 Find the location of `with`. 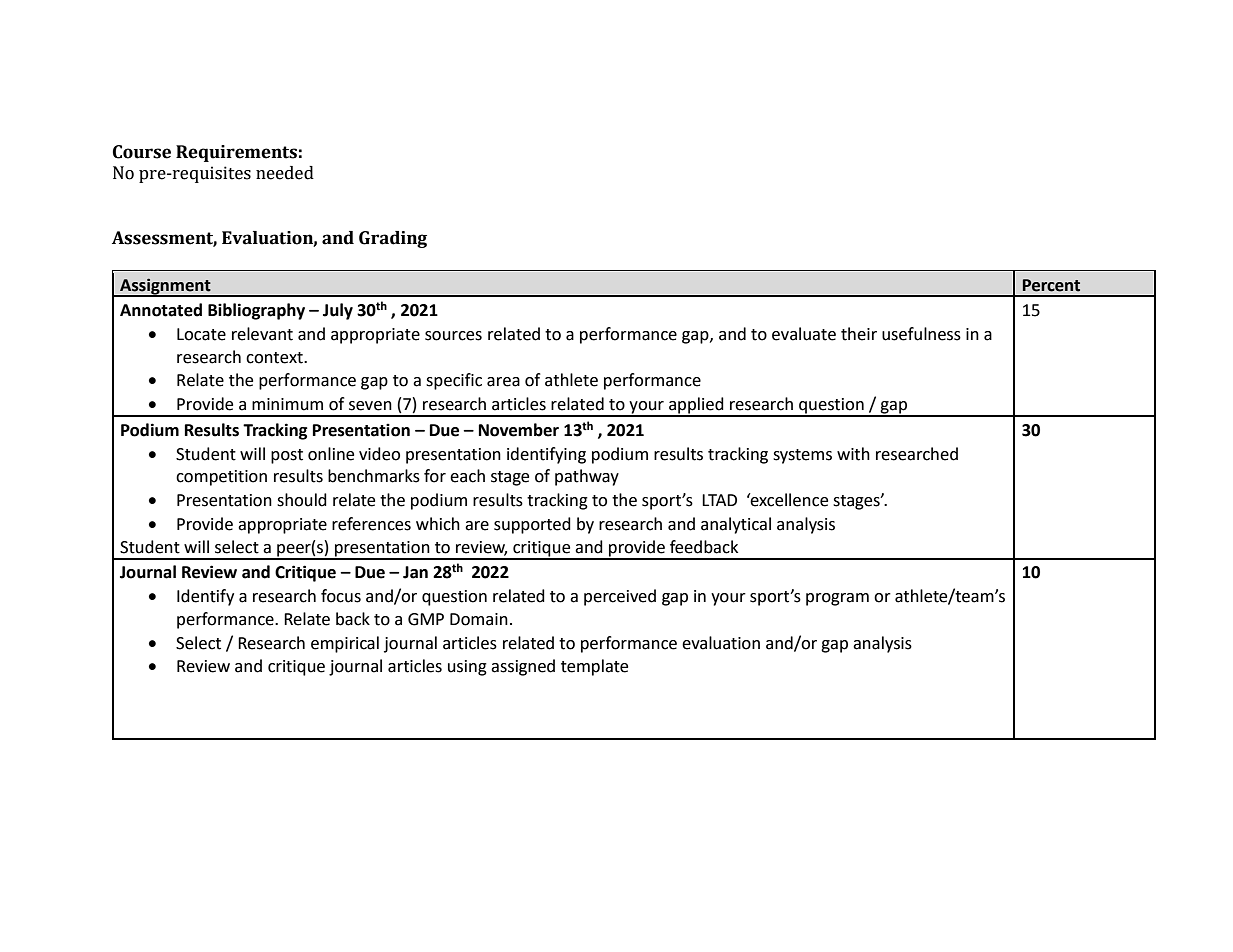

with is located at coordinates (853, 454).
